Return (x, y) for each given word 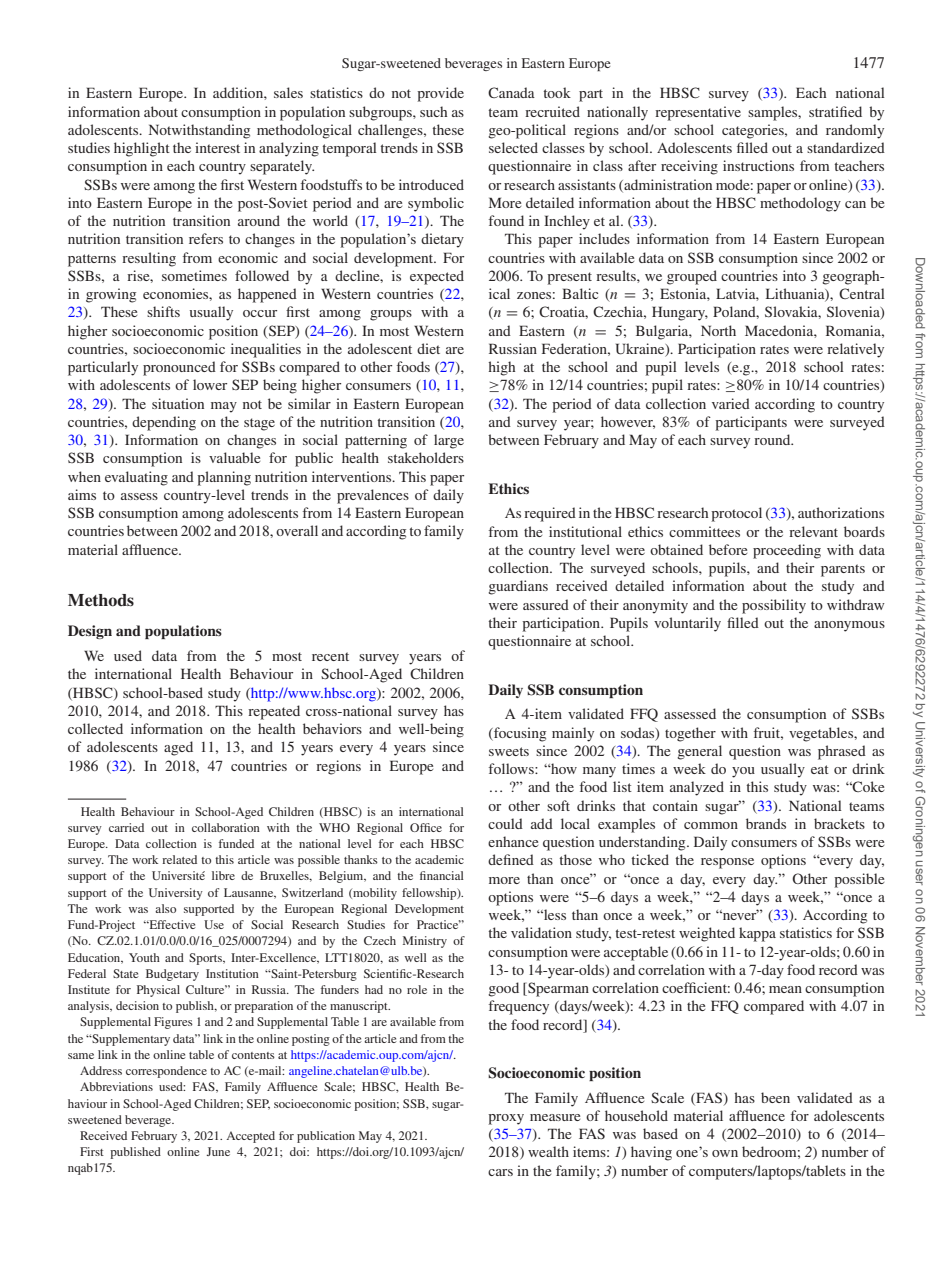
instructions (758, 165)
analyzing (289, 149)
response (727, 863)
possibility (774, 606)
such (433, 111)
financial (442, 875)
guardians (518, 587)
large (449, 441)
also (165, 908)
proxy (506, 1119)
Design (90, 632)
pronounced (179, 368)
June (218, 1151)
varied (731, 403)
